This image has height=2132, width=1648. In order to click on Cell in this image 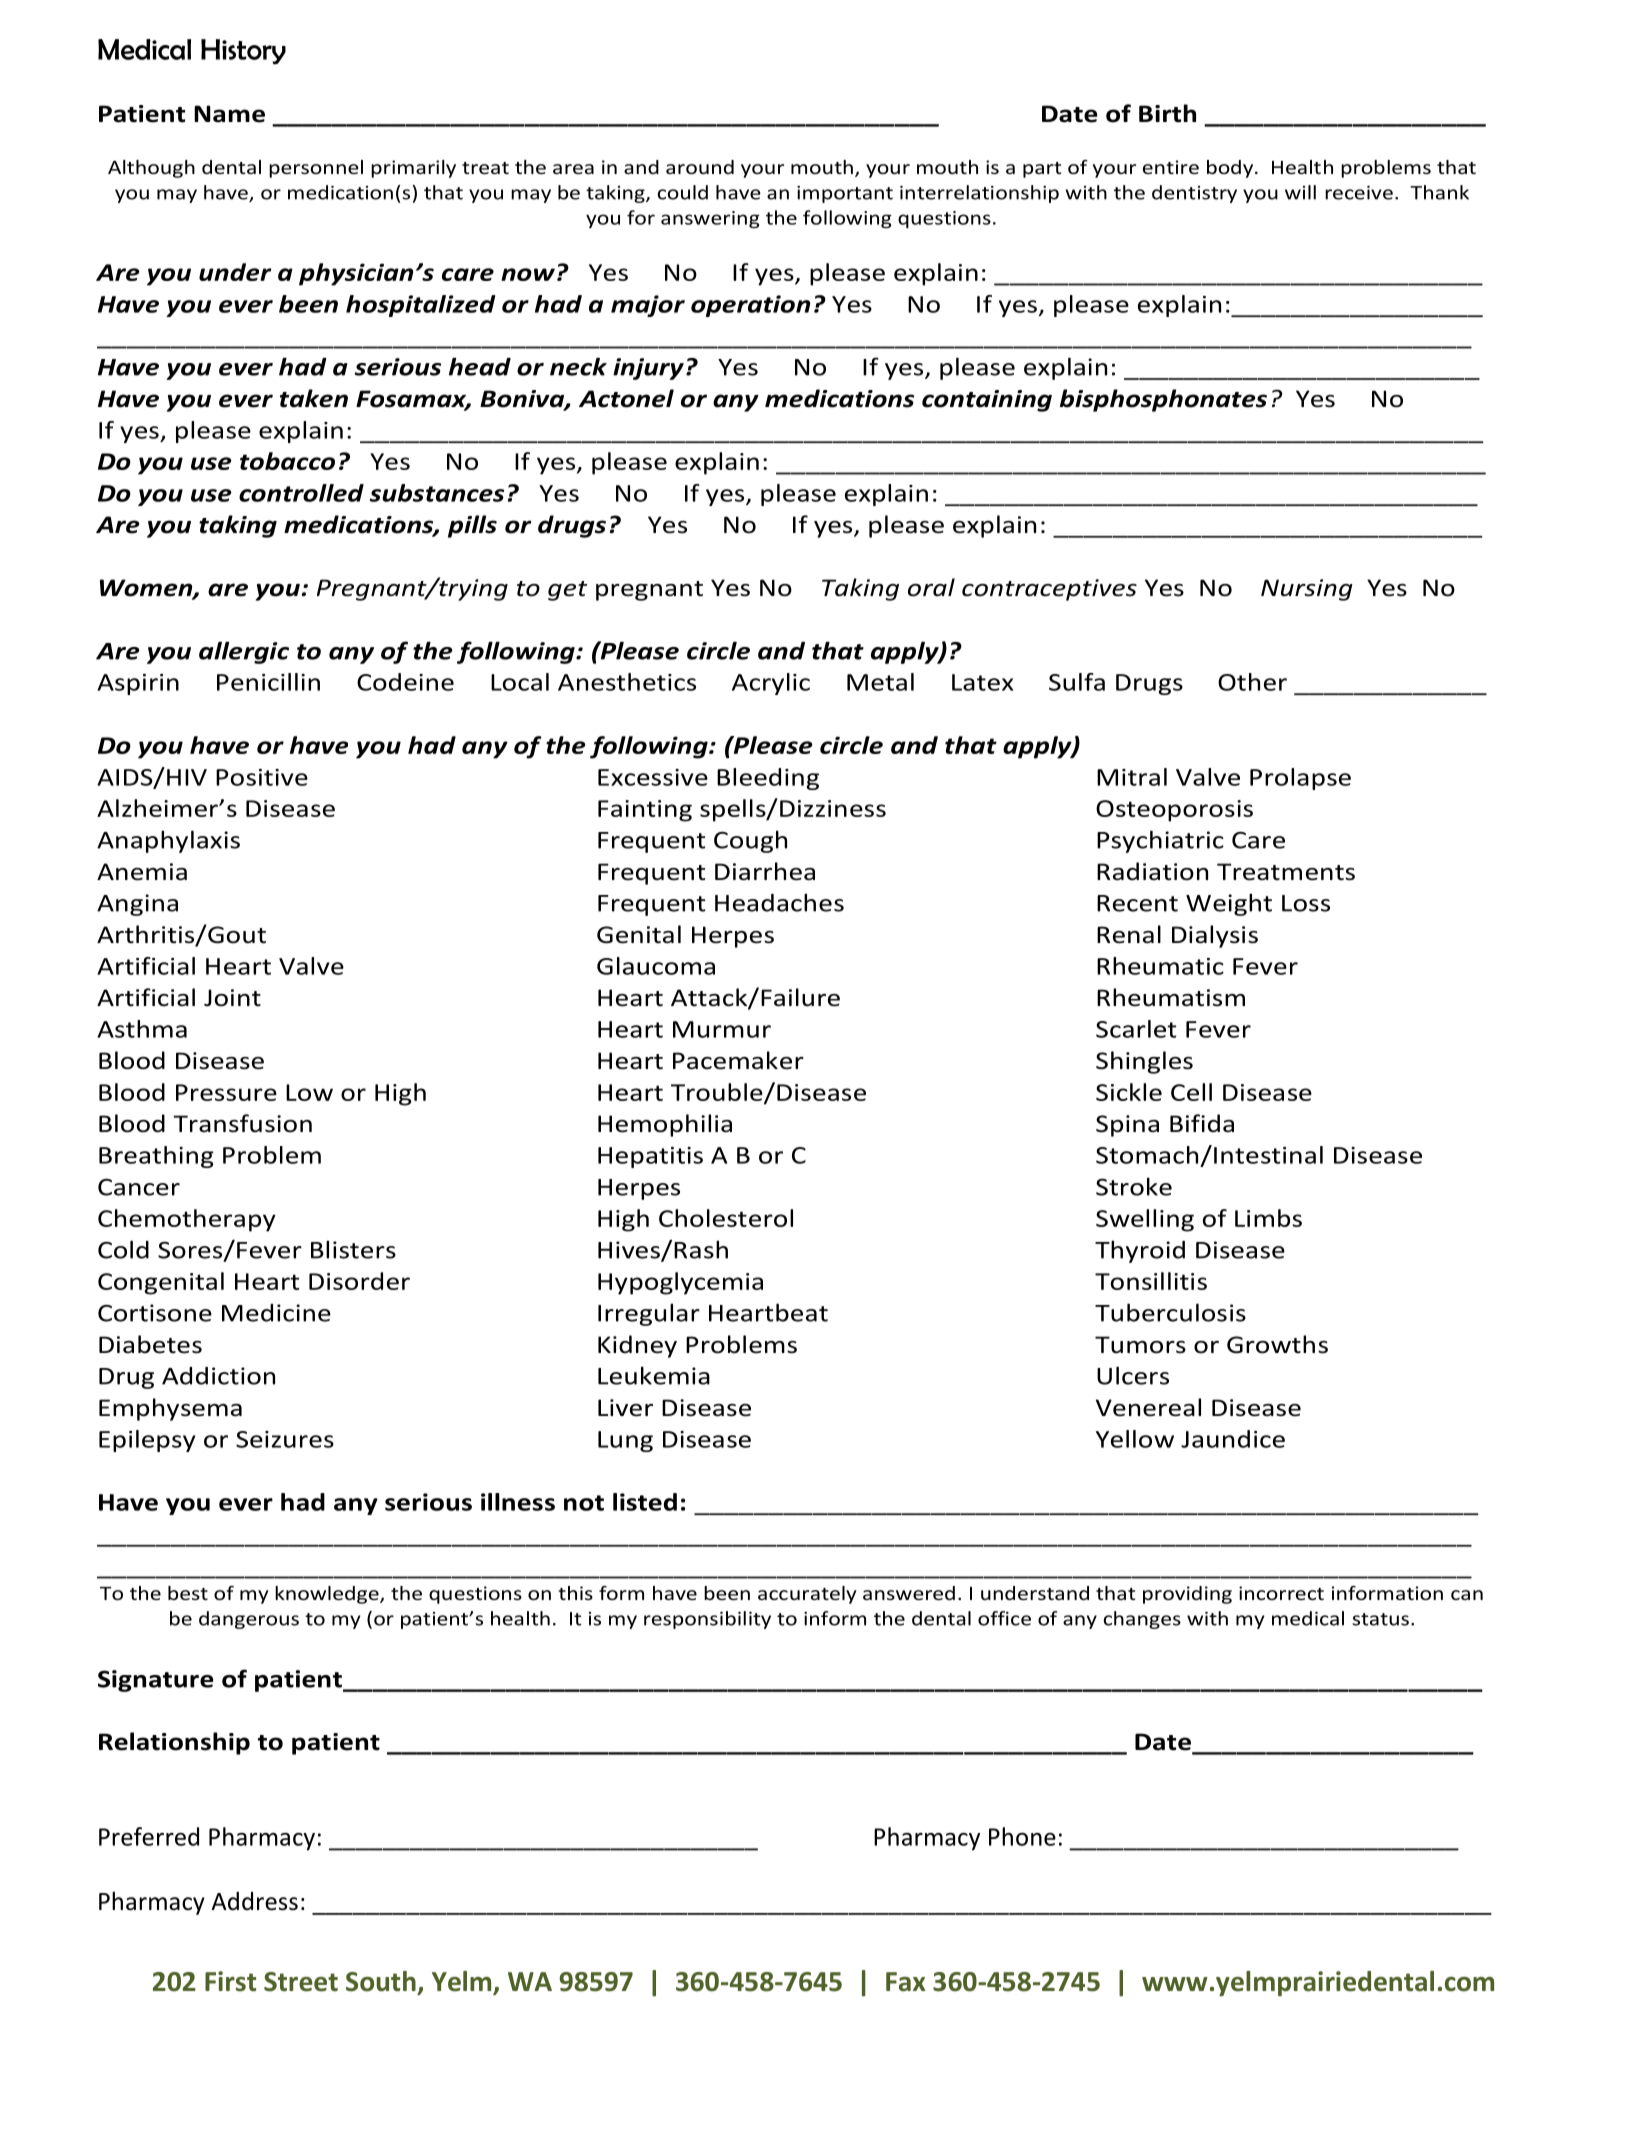, I will do `click(1191, 1092)`.
